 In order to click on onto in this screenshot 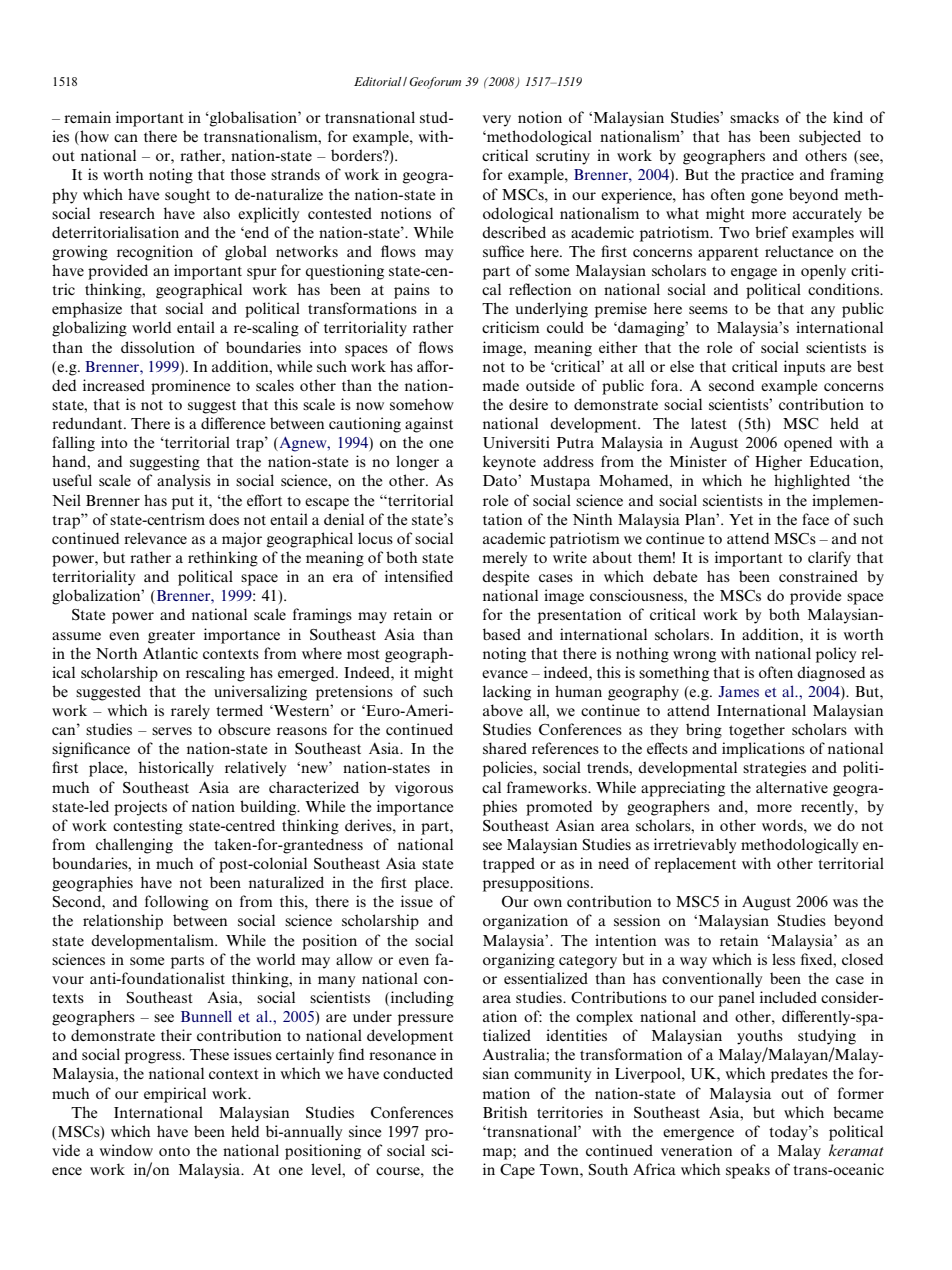, I will do `click(174, 1151)`.
